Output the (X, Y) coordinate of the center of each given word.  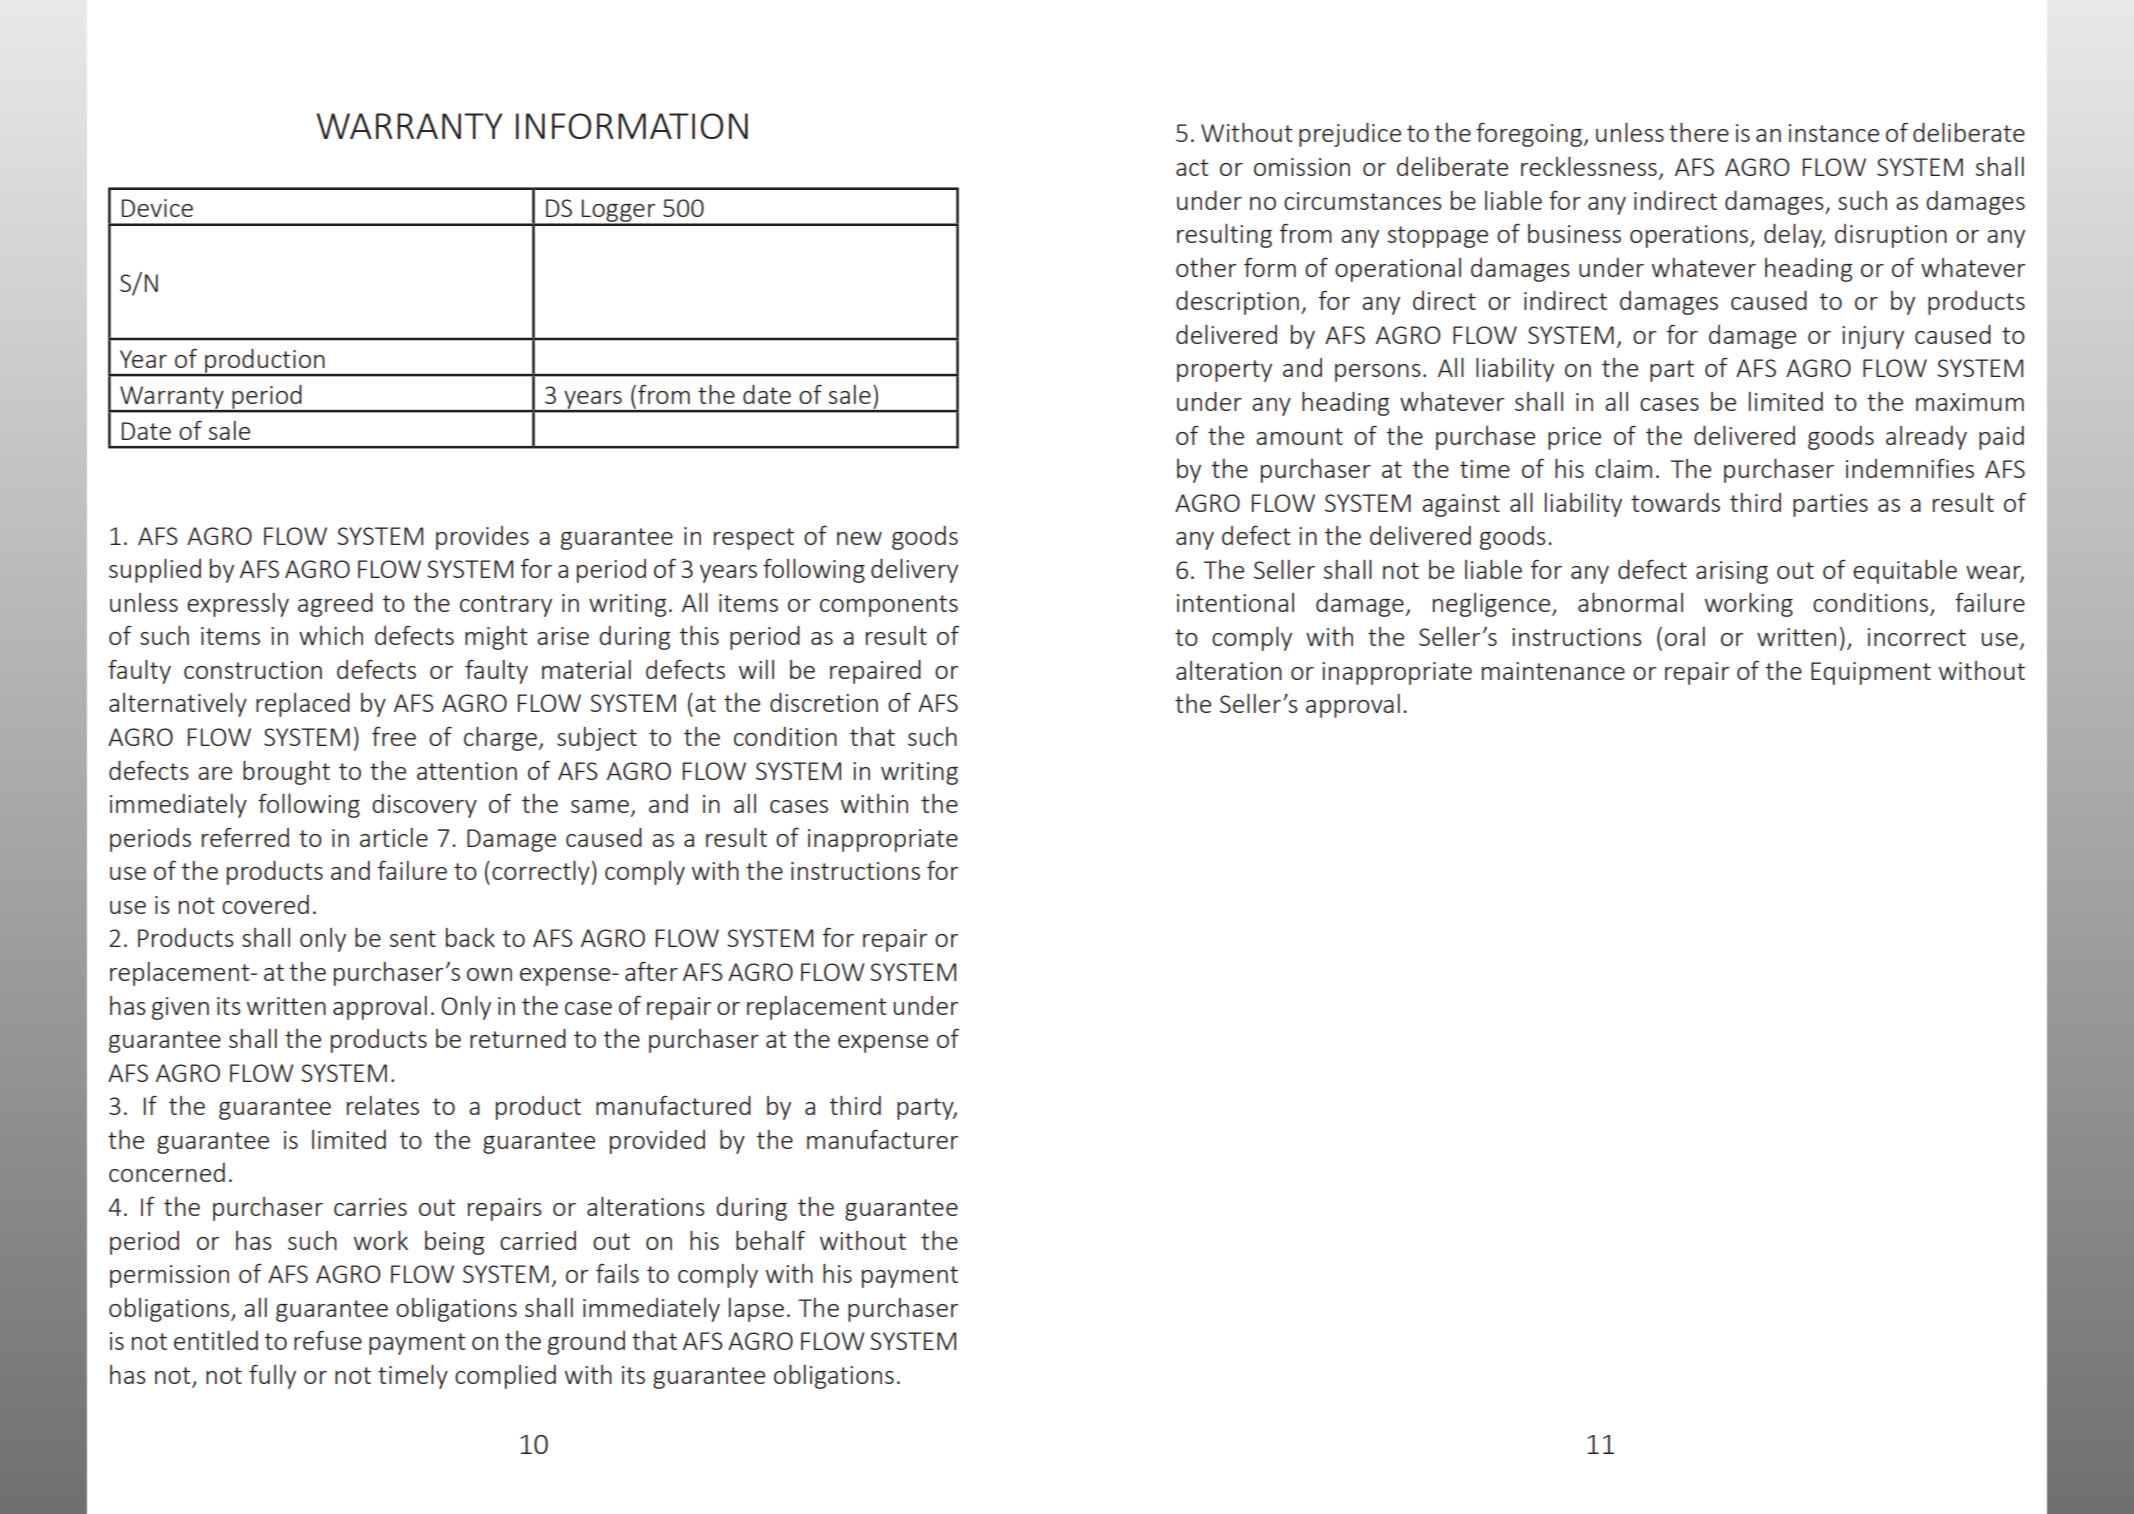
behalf (770, 1240)
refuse (328, 1340)
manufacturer (882, 1139)
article (394, 837)
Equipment (1871, 673)
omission (1302, 167)
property (1224, 371)
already (1926, 438)
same (600, 806)
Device (157, 208)
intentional (1235, 602)
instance (1834, 133)
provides (482, 538)
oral (1685, 636)
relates (383, 1105)
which (331, 635)
